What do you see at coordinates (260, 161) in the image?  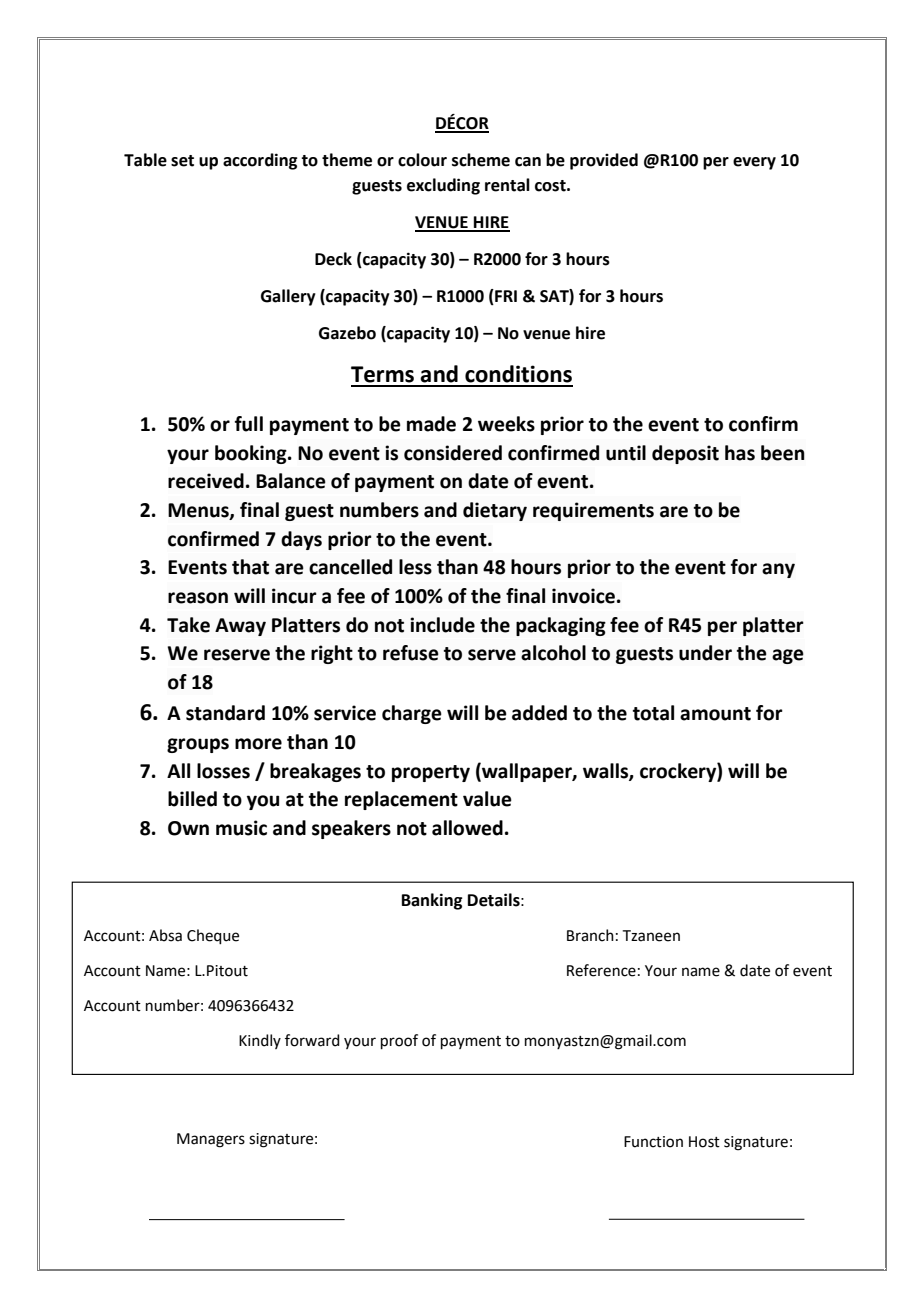 I see `according` at bounding box center [260, 161].
